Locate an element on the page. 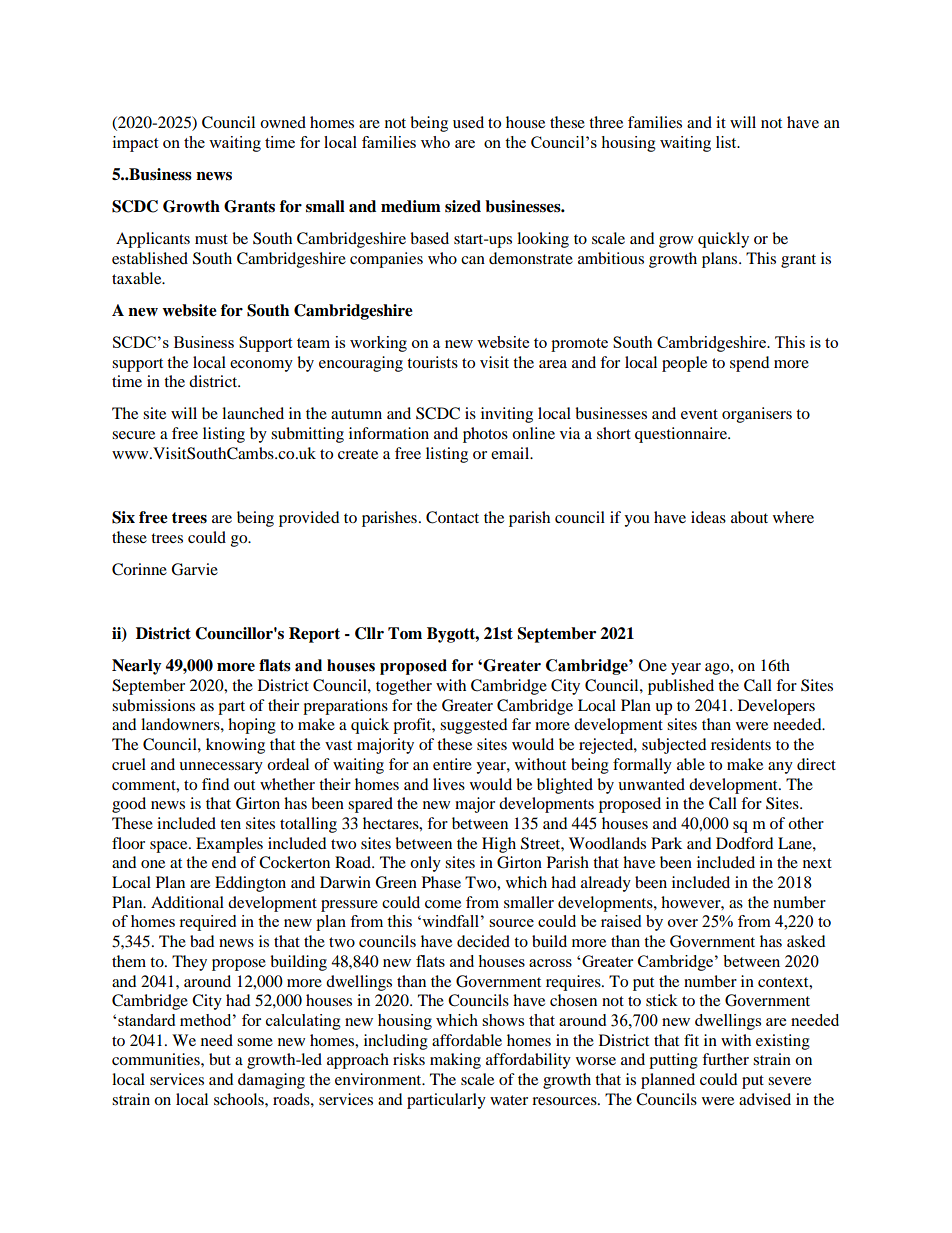  impact is located at coordinates (135, 144).
